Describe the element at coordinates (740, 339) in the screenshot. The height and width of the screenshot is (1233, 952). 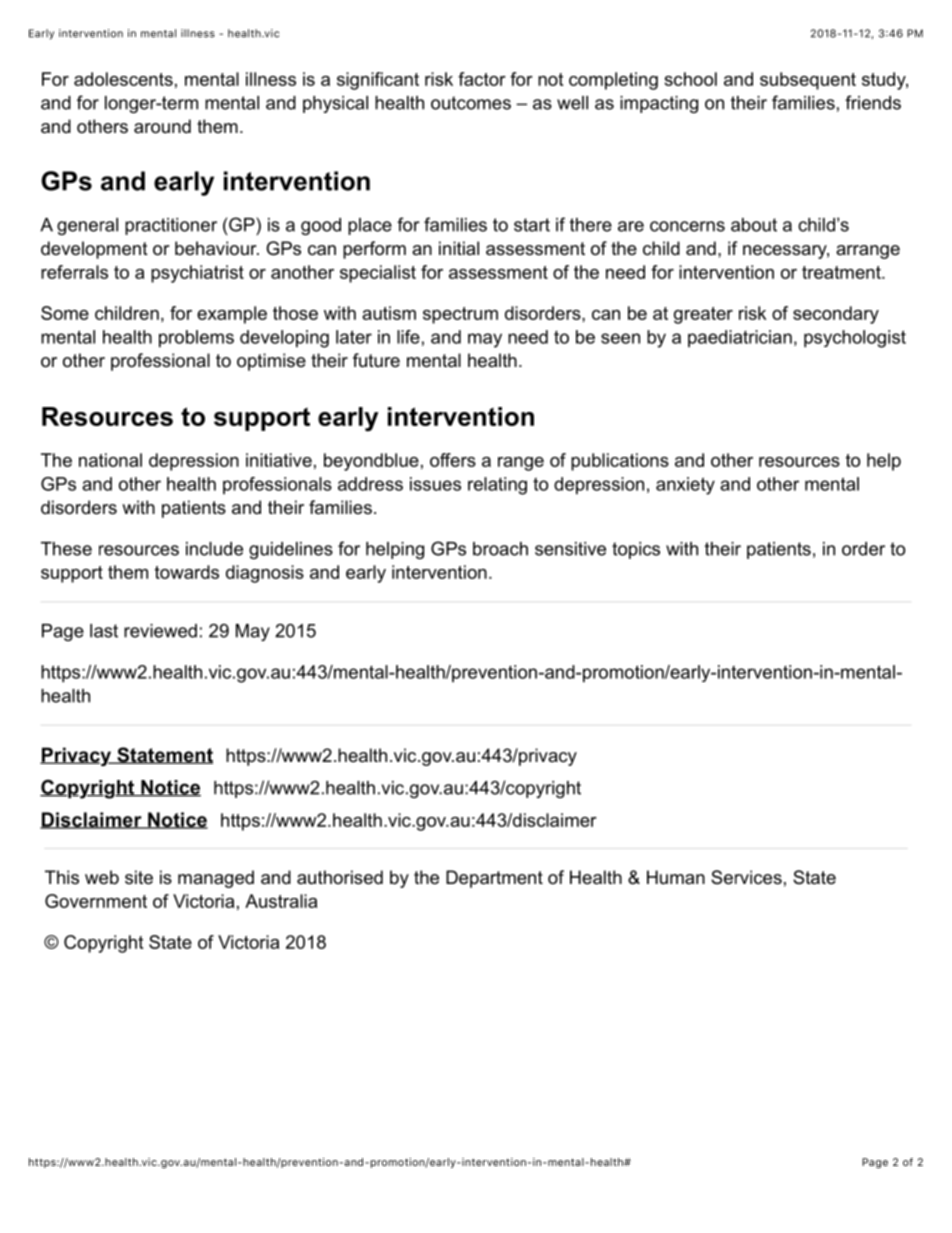
I see `paediatrician` at that location.
